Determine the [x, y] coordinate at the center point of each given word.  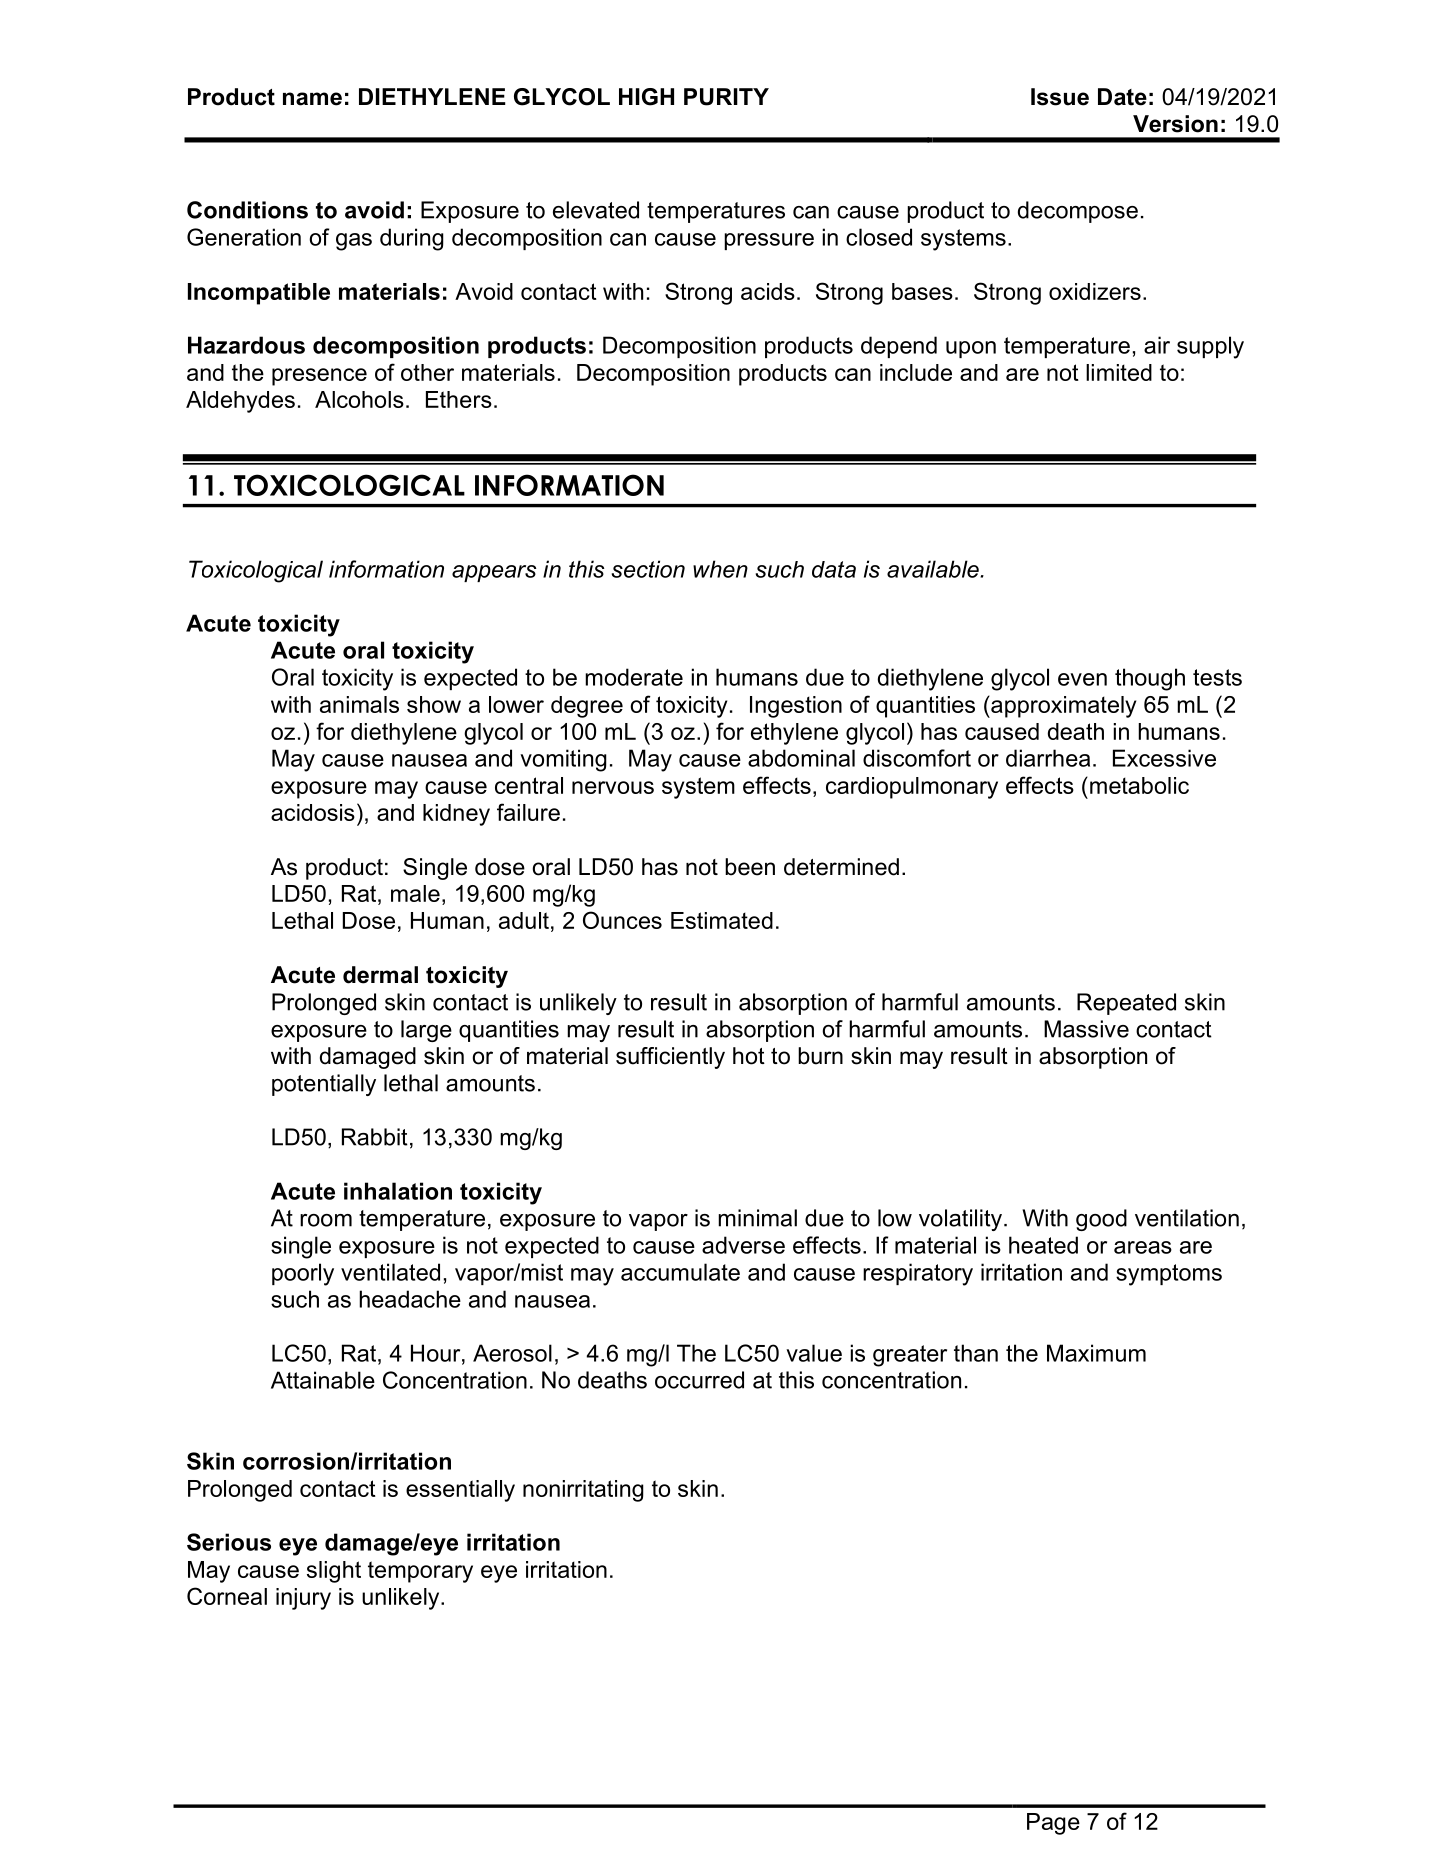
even [1082, 679]
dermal [380, 975]
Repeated [1126, 1004]
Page [1053, 1824]
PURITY [726, 97]
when [720, 569]
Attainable [323, 1380]
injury [303, 1599]
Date [1122, 97]
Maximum [1096, 1353]
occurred [699, 1380]
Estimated [722, 920]
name [312, 99]
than [976, 1353]
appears [494, 573]
